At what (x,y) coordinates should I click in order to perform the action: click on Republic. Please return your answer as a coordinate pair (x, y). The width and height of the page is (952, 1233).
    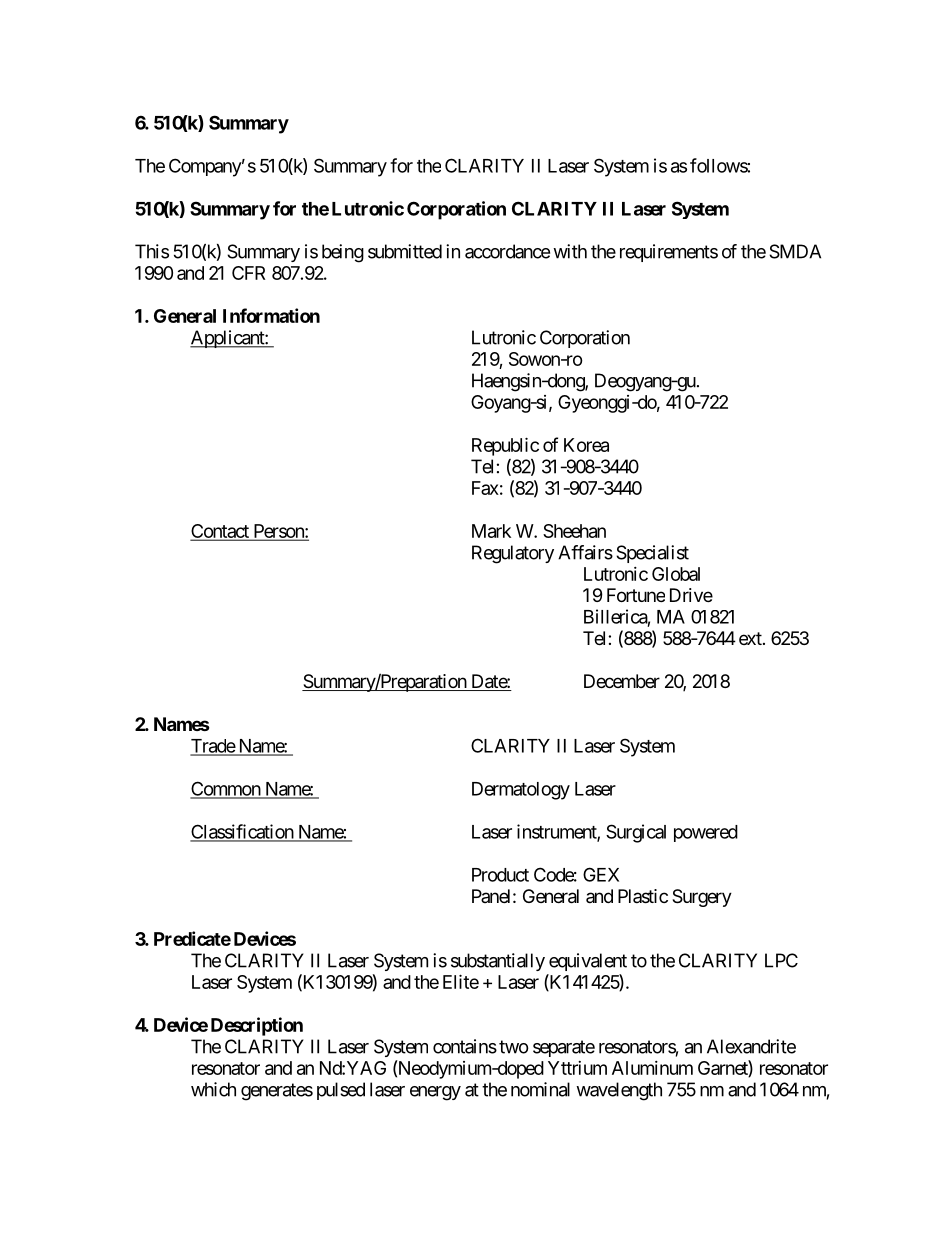
    Looking at the image, I should click on (505, 446).
